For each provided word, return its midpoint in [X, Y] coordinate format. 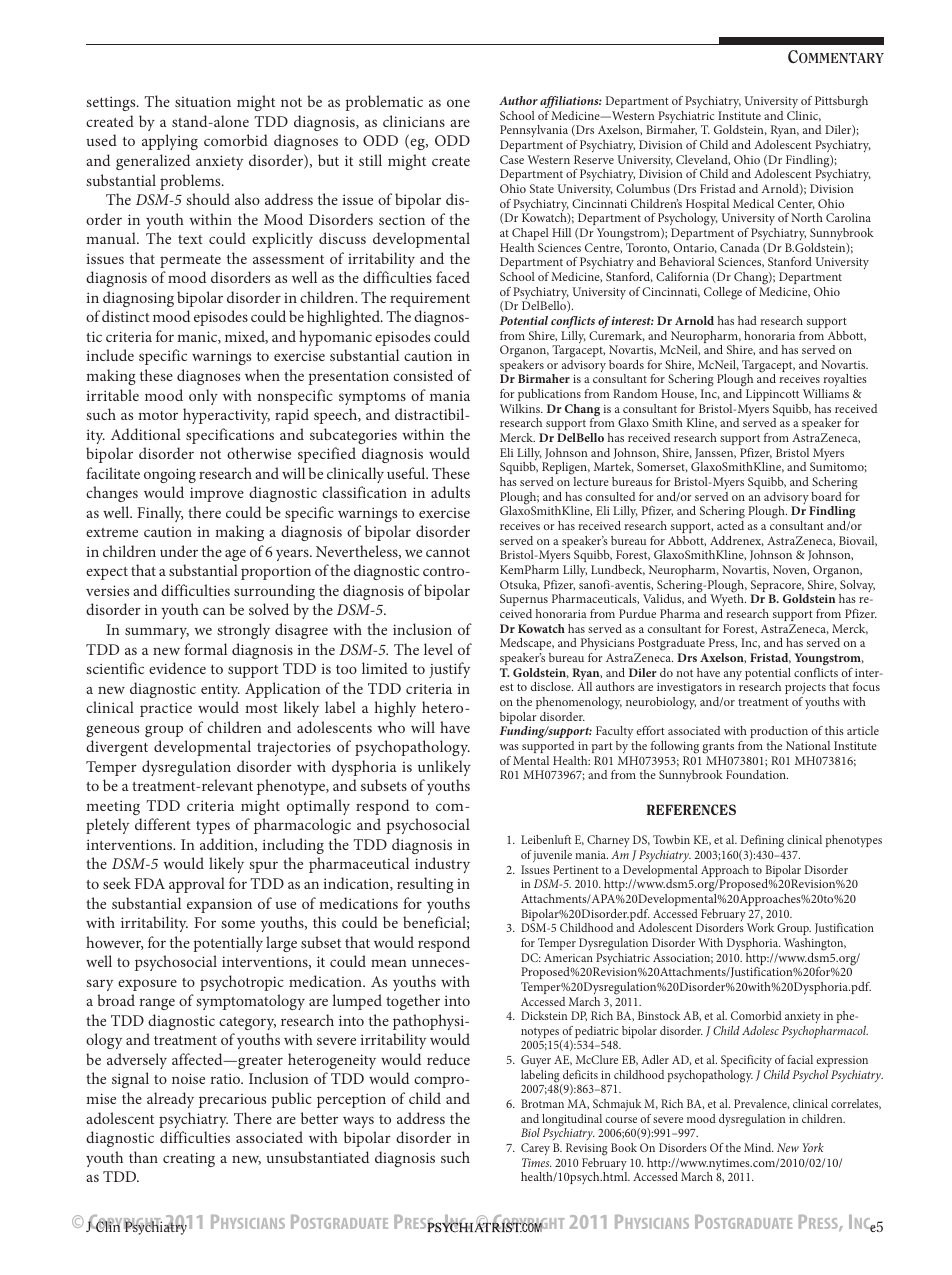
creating [189, 1159]
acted [730, 525]
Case [512, 159]
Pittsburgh [841, 102]
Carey [535, 1149]
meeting [113, 807]
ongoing [170, 475]
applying [170, 142]
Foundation [757, 774]
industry [442, 865]
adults [450, 492]
